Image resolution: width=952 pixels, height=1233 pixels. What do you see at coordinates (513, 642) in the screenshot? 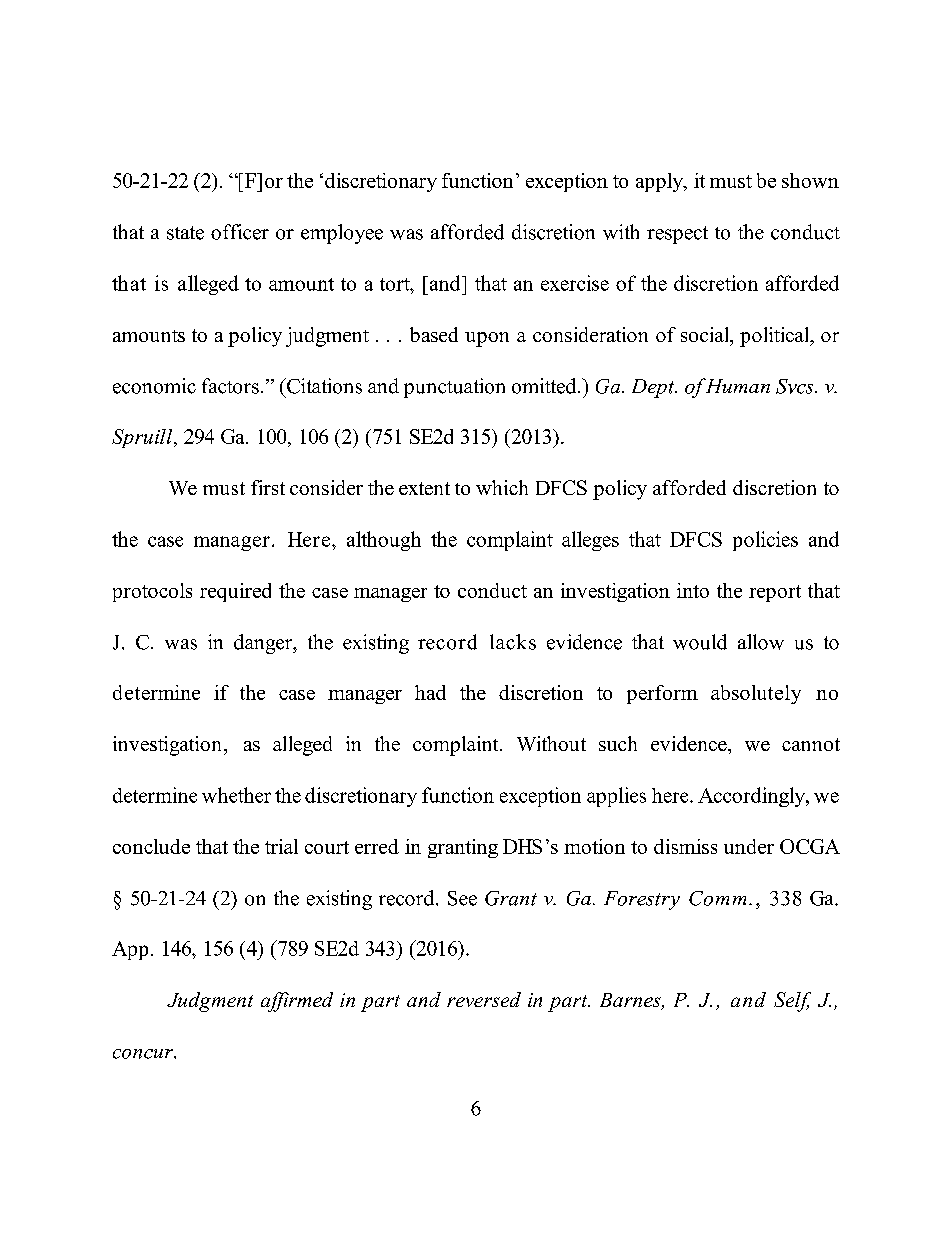
I see `lacks` at bounding box center [513, 642].
